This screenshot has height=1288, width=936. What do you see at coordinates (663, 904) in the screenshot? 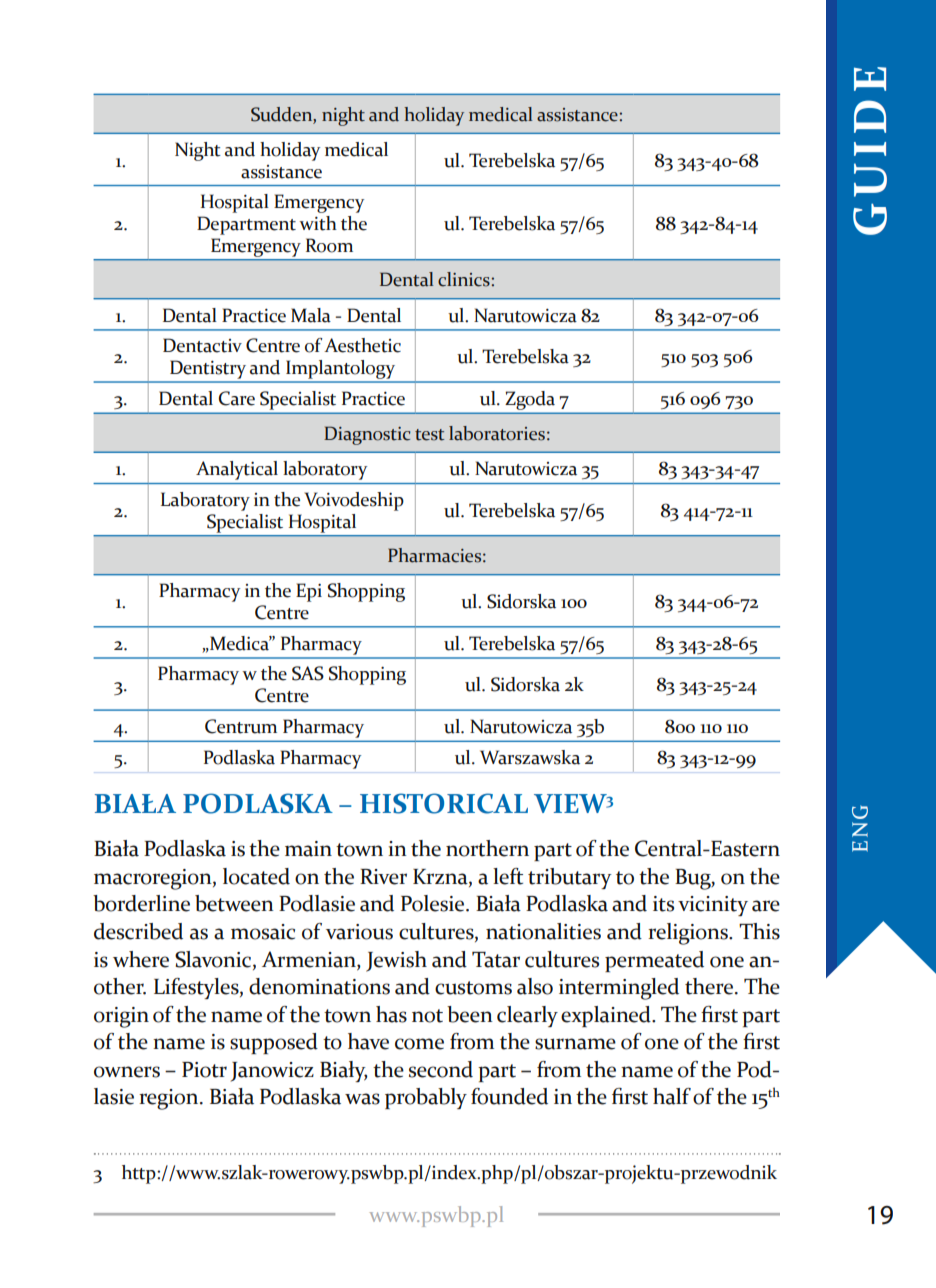
I see `its` at bounding box center [663, 904].
